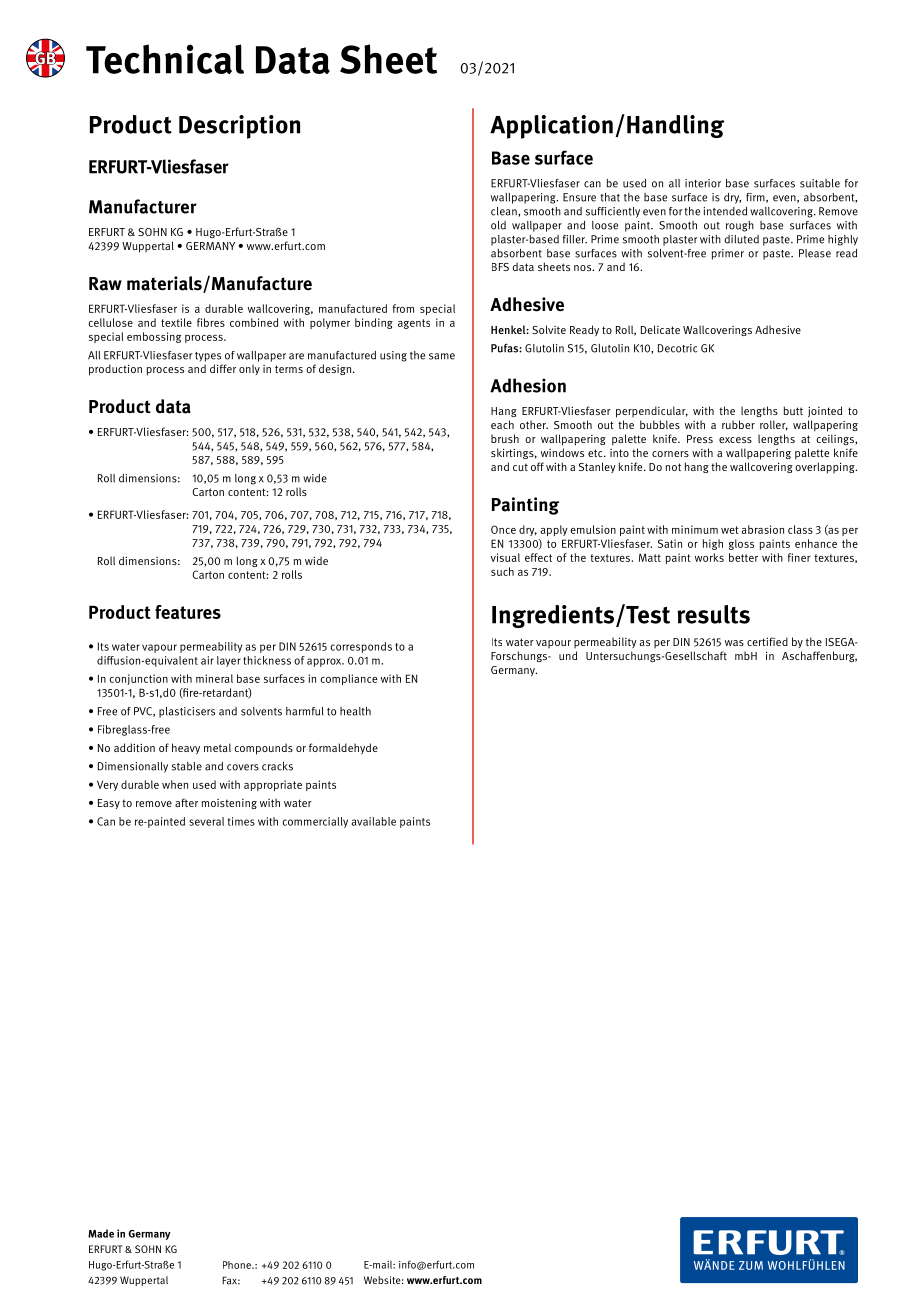 This page has height=1308, width=924. What do you see at coordinates (165, 59) in the page?
I see `Technical` at bounding box center [165, 59].
